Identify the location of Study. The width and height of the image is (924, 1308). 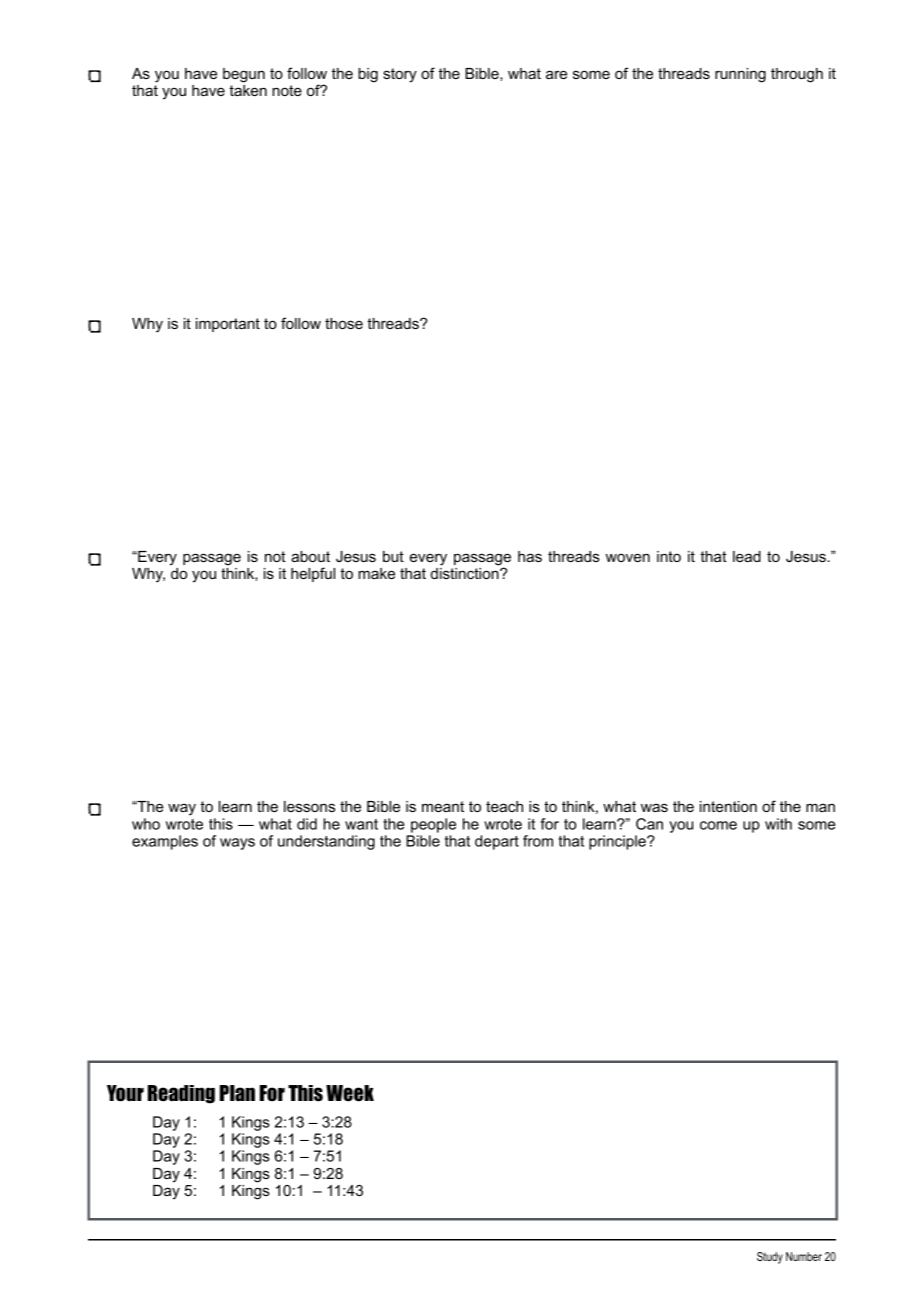
(770, 1258).
